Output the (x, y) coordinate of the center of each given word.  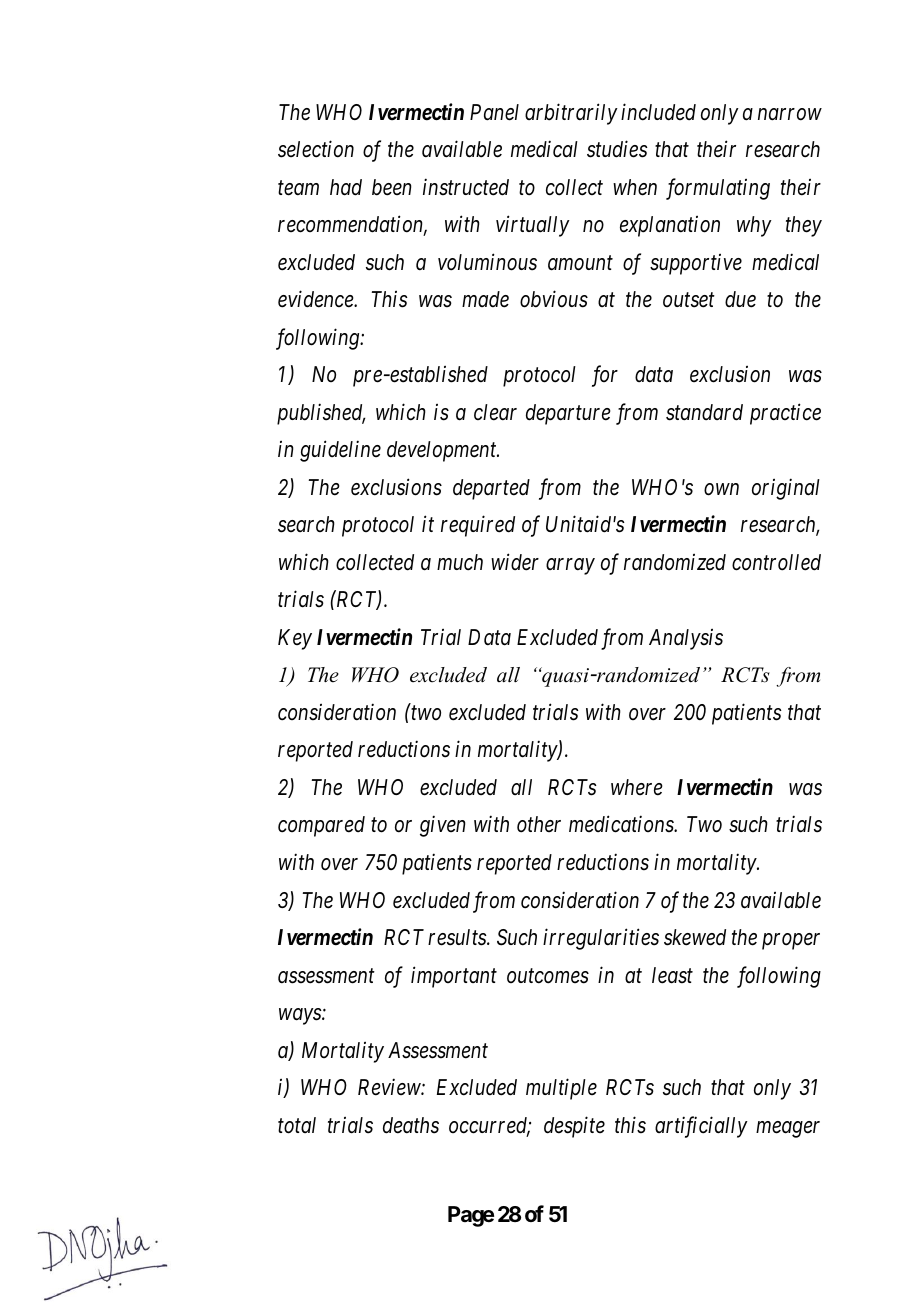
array (570, 566)
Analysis (686, 639)
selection (316, 149)
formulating (718, 189)
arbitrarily (571, 114)
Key (295, 639)
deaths (411, 1125)
